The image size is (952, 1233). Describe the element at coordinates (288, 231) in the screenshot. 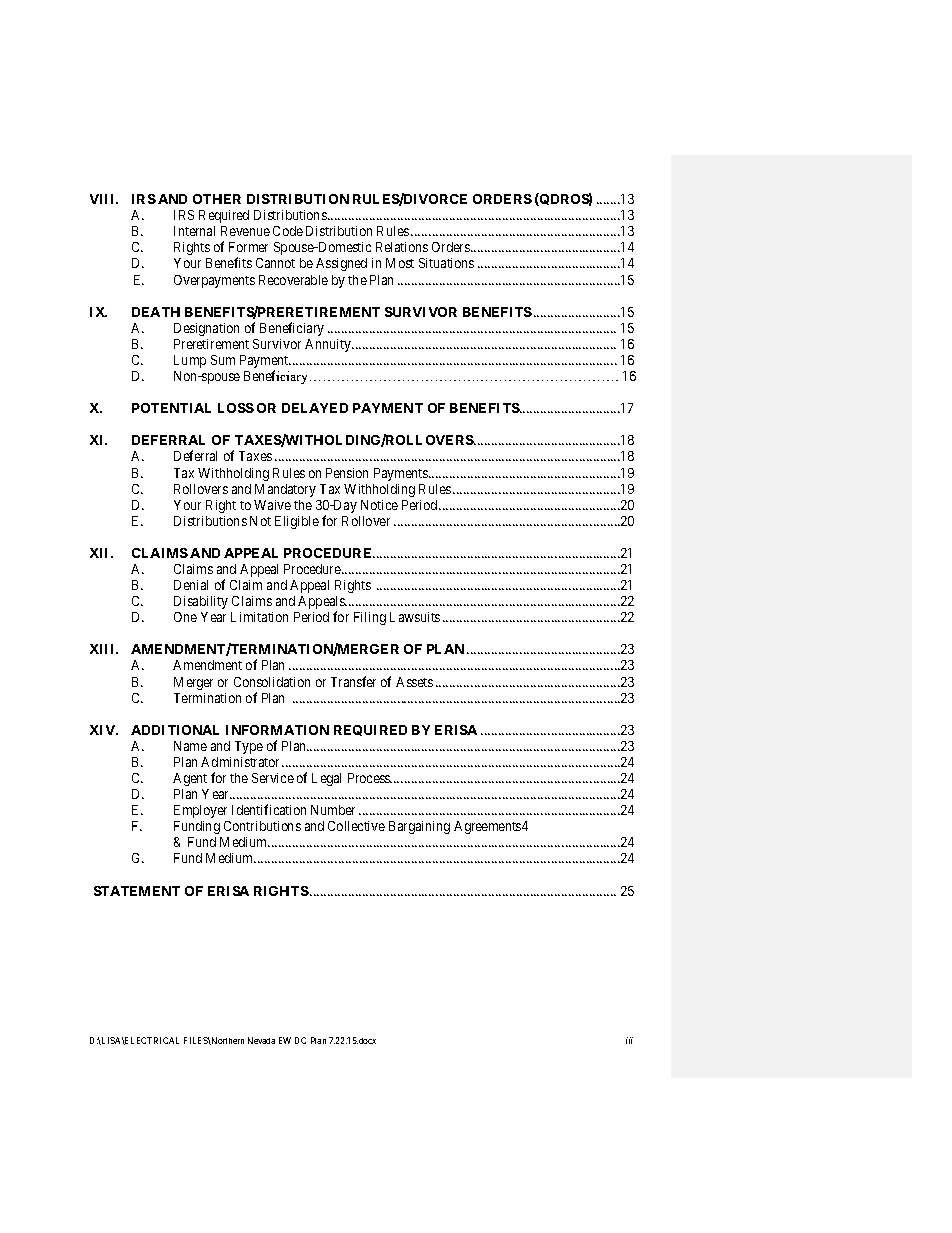

I see `Code` at that location.
